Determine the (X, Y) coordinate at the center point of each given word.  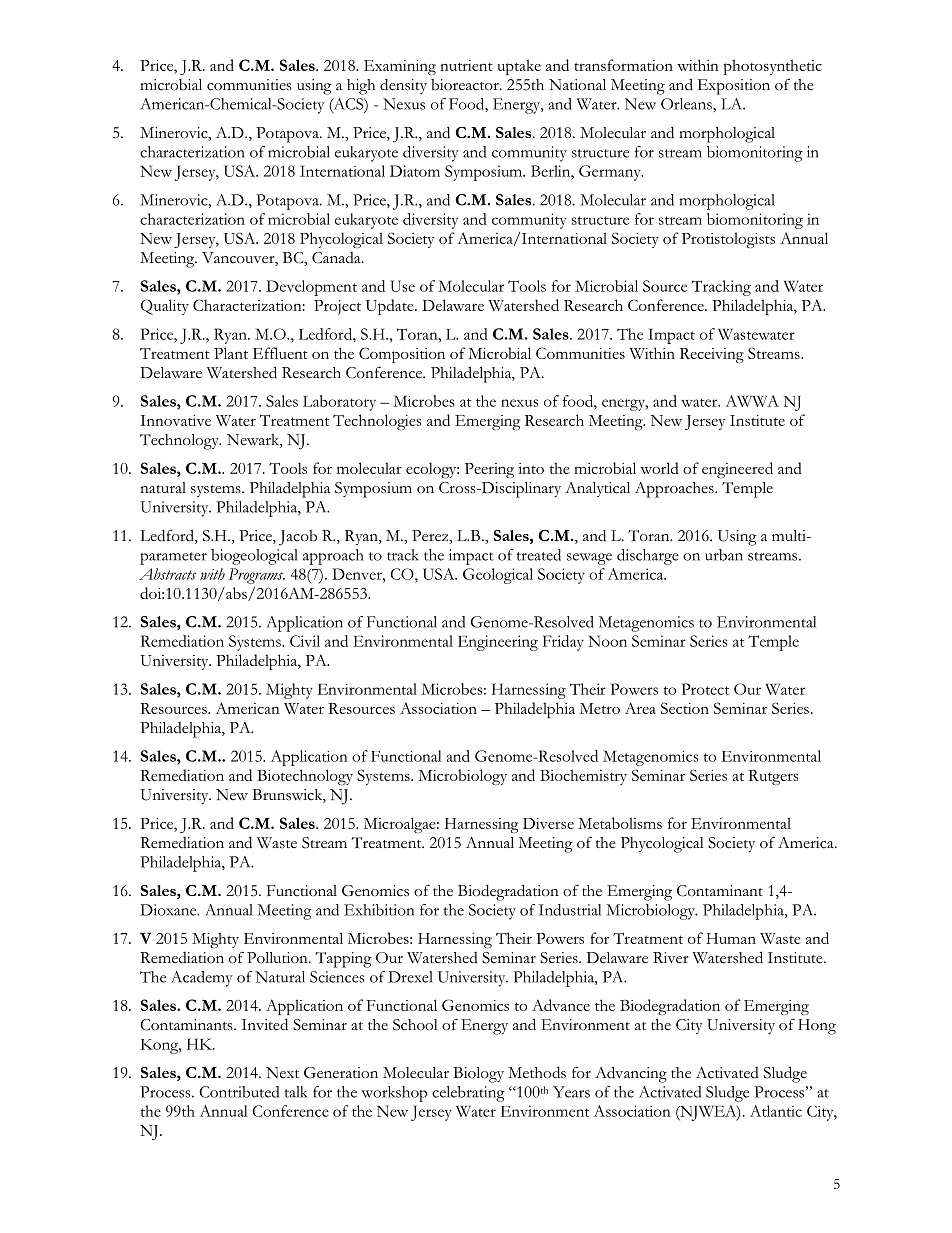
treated (538, 555)
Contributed (239, 1092)
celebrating (468, 1094)
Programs (257, 576)
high (361, 87)
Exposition (734, 87)
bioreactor (466, 85)
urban (724, 555)
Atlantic (776, 1111)
